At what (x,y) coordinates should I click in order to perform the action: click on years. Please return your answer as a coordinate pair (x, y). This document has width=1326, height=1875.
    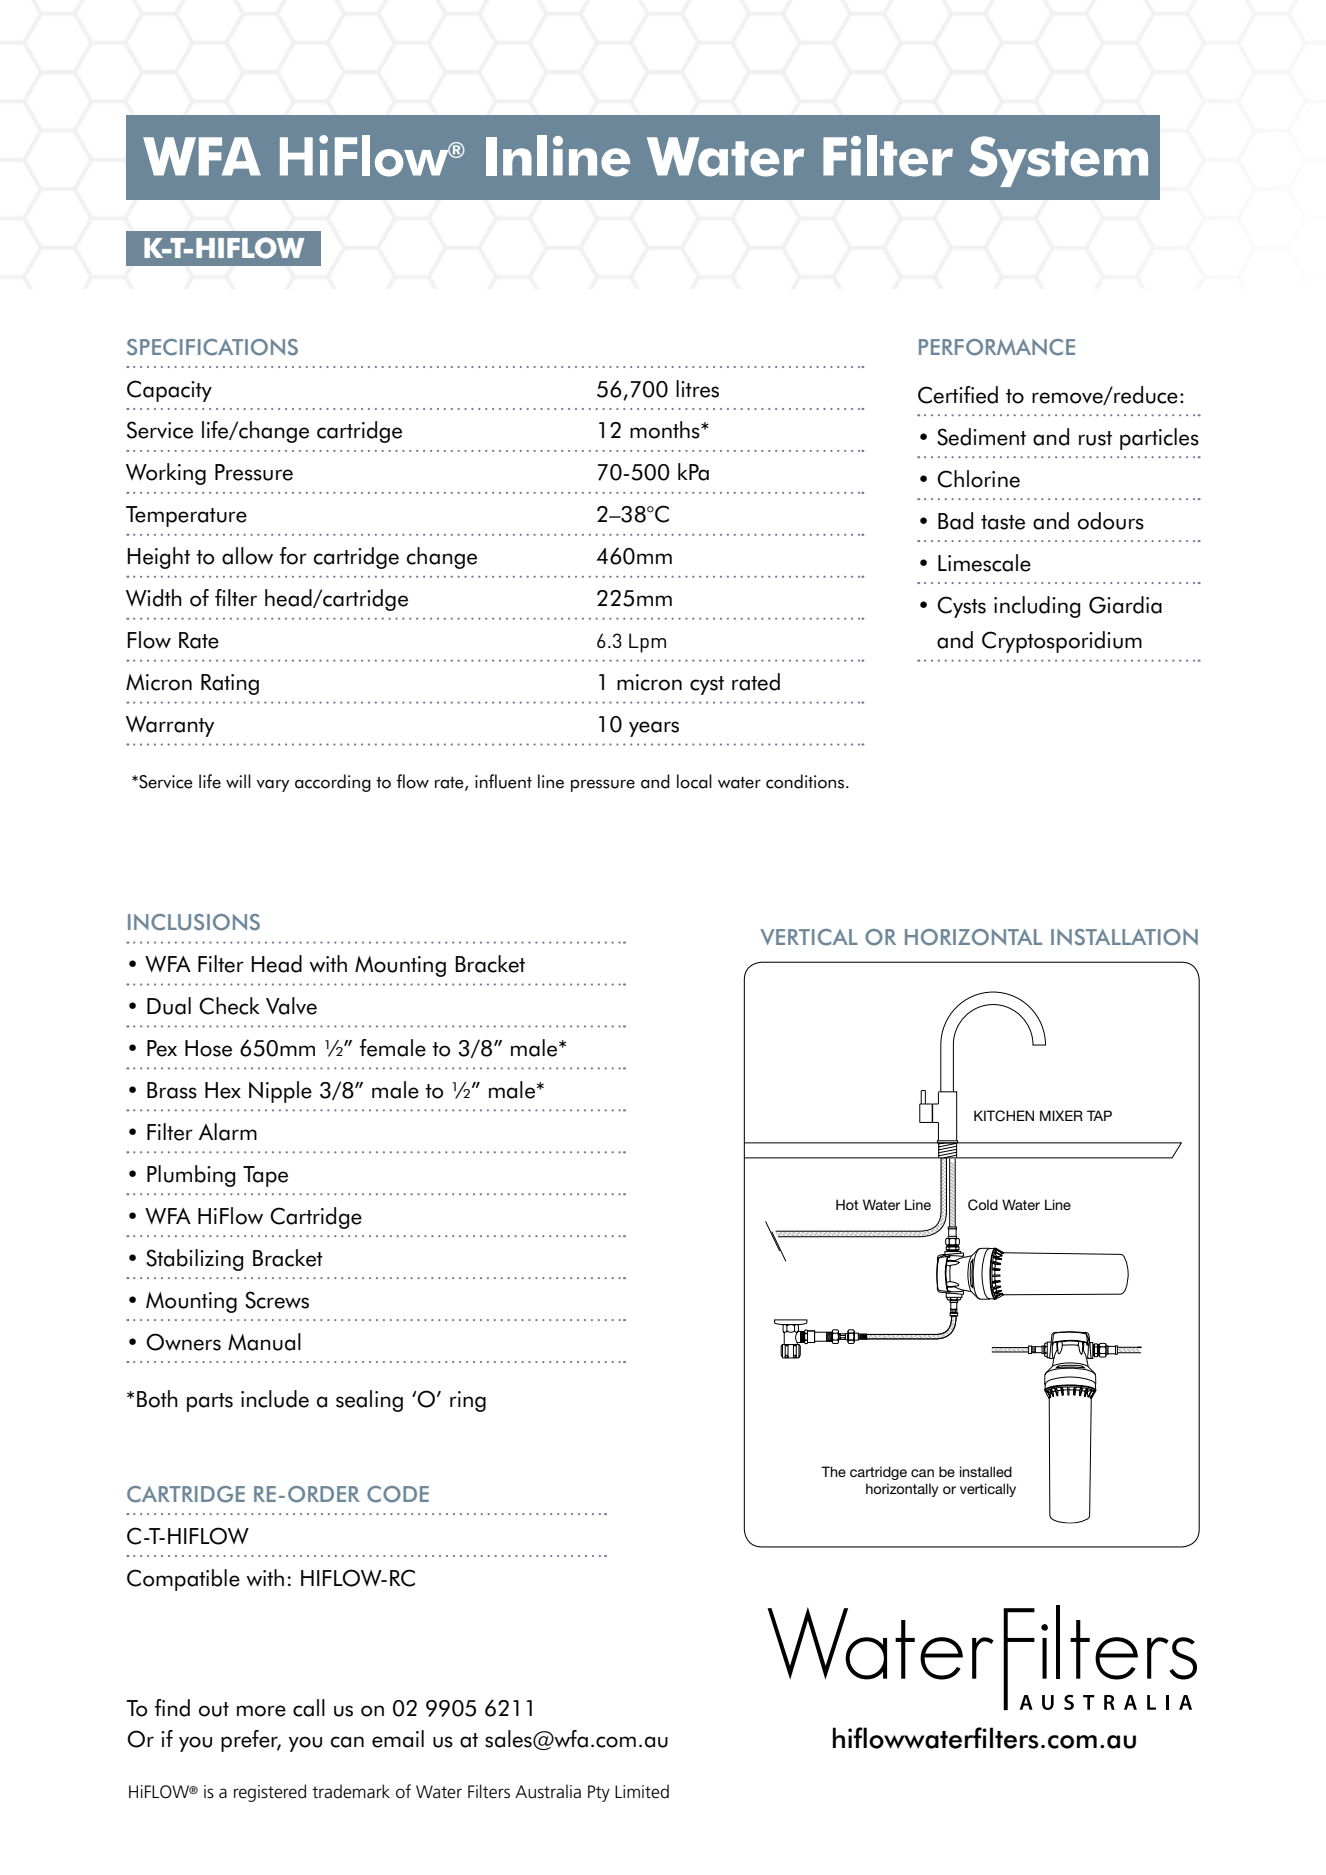
    Looking at the image, I should click on (654, 729).
